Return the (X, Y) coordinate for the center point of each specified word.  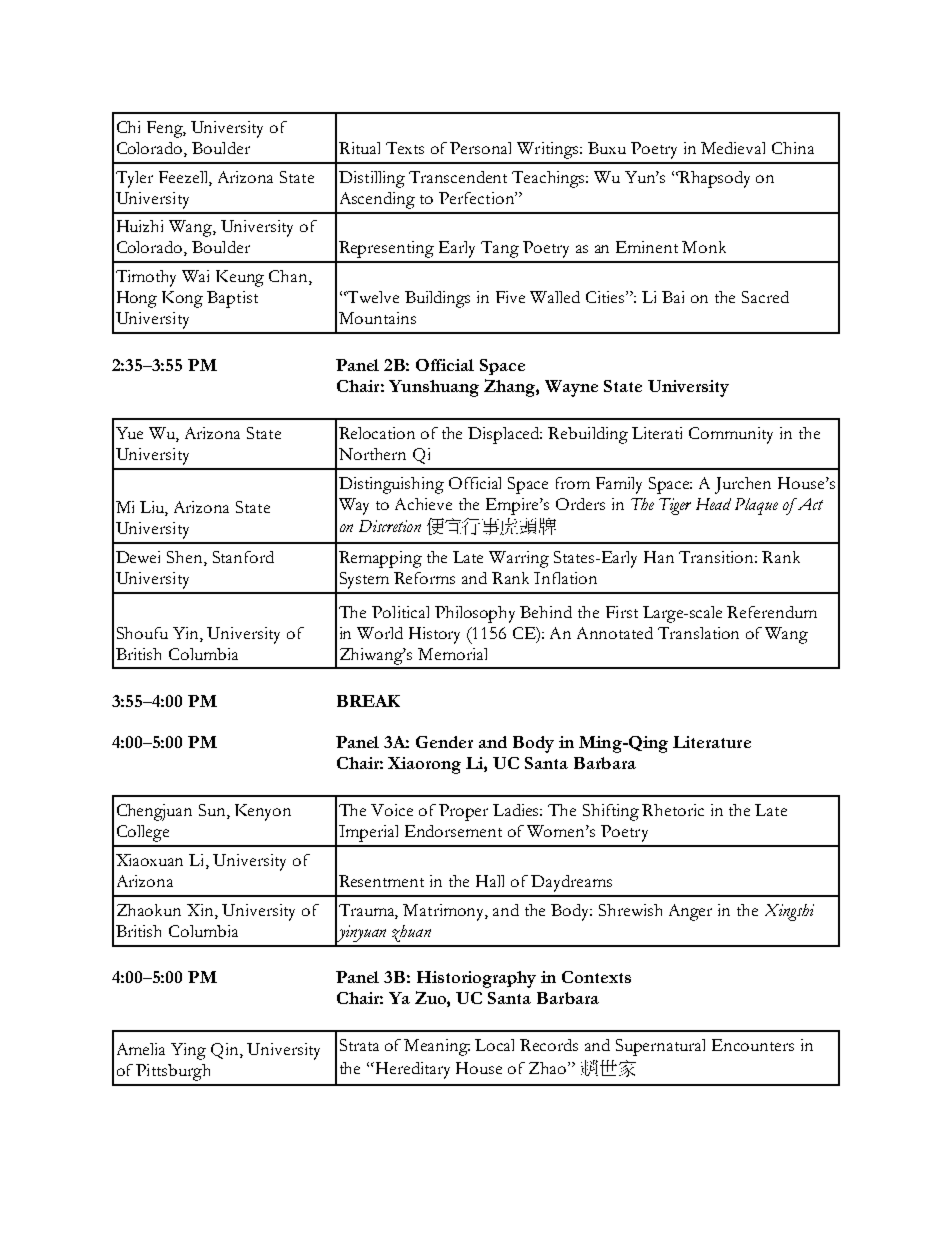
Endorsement (453, 831)
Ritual (359, 148)
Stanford (243, 557)
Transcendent (458, 177)
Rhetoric (673, 810)
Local (494, 1045)
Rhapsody (714, 179)
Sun (213, 811)
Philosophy (475, 614)
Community (731, 435)
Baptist (232, 299)
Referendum (772, 612)
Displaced (505, 435)
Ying (188, 1051)
